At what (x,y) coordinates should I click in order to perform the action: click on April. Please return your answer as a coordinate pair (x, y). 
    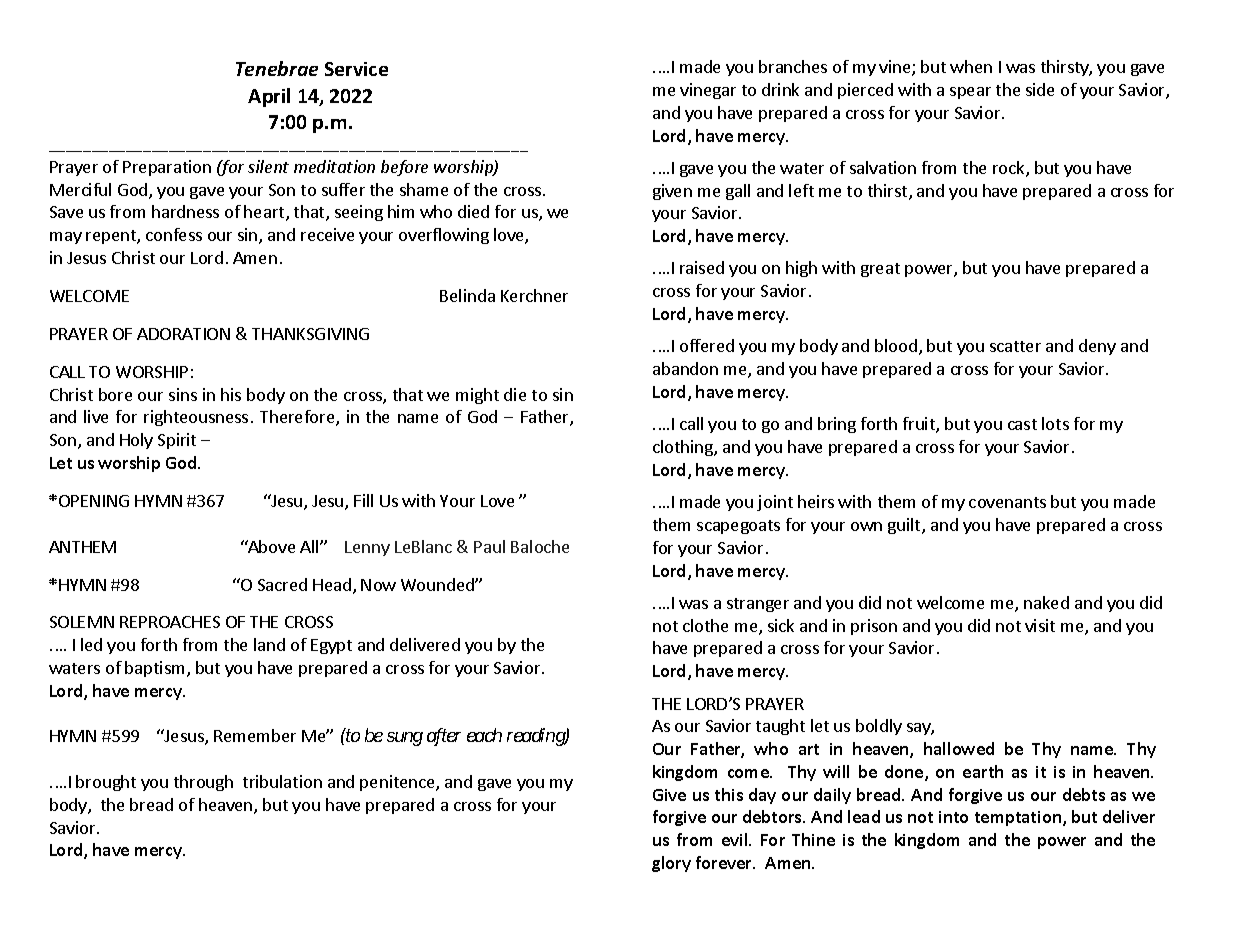
    Looking at the image, I should click on (269, 97).
